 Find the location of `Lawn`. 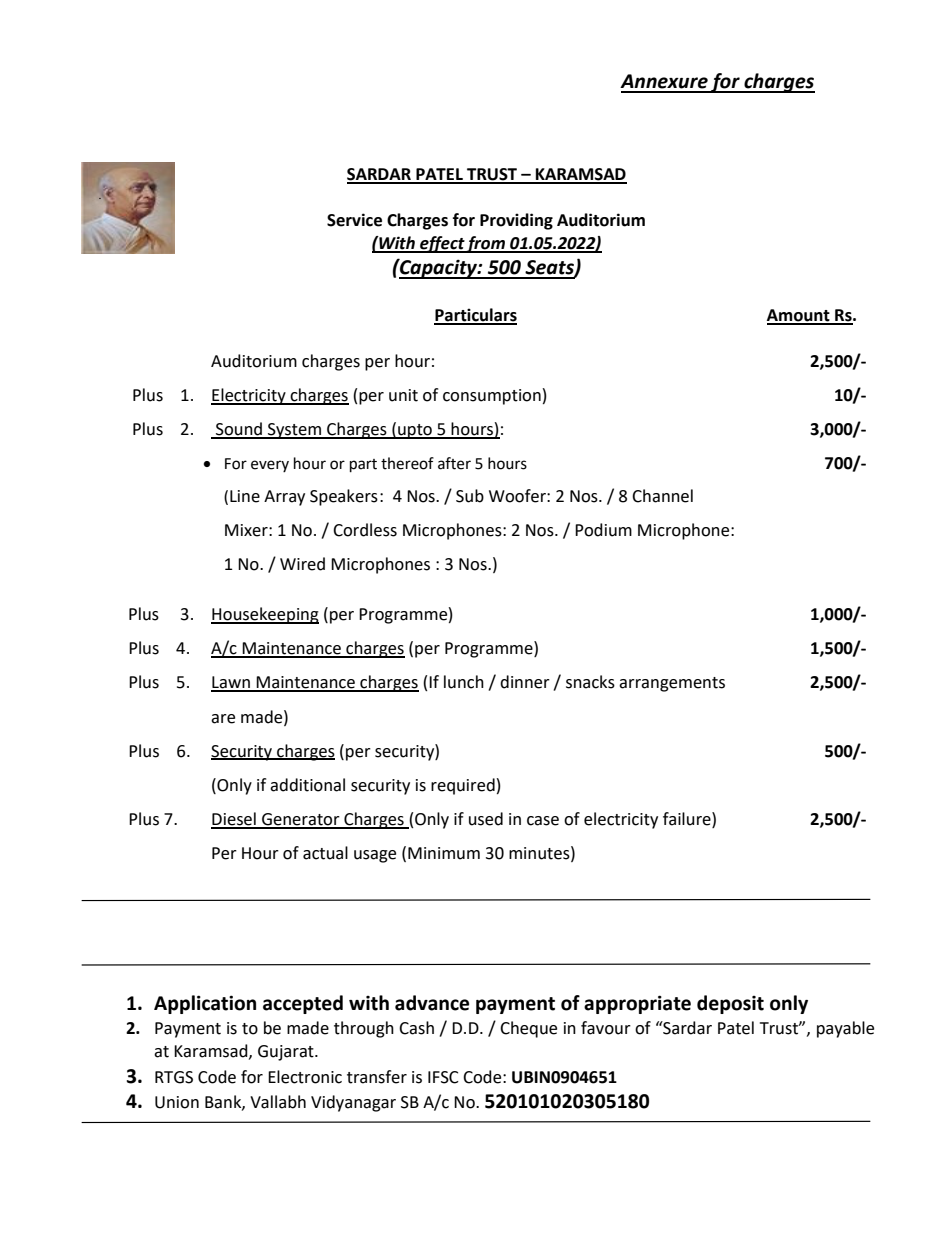

Lawn is located at coordinates (231, 683).
